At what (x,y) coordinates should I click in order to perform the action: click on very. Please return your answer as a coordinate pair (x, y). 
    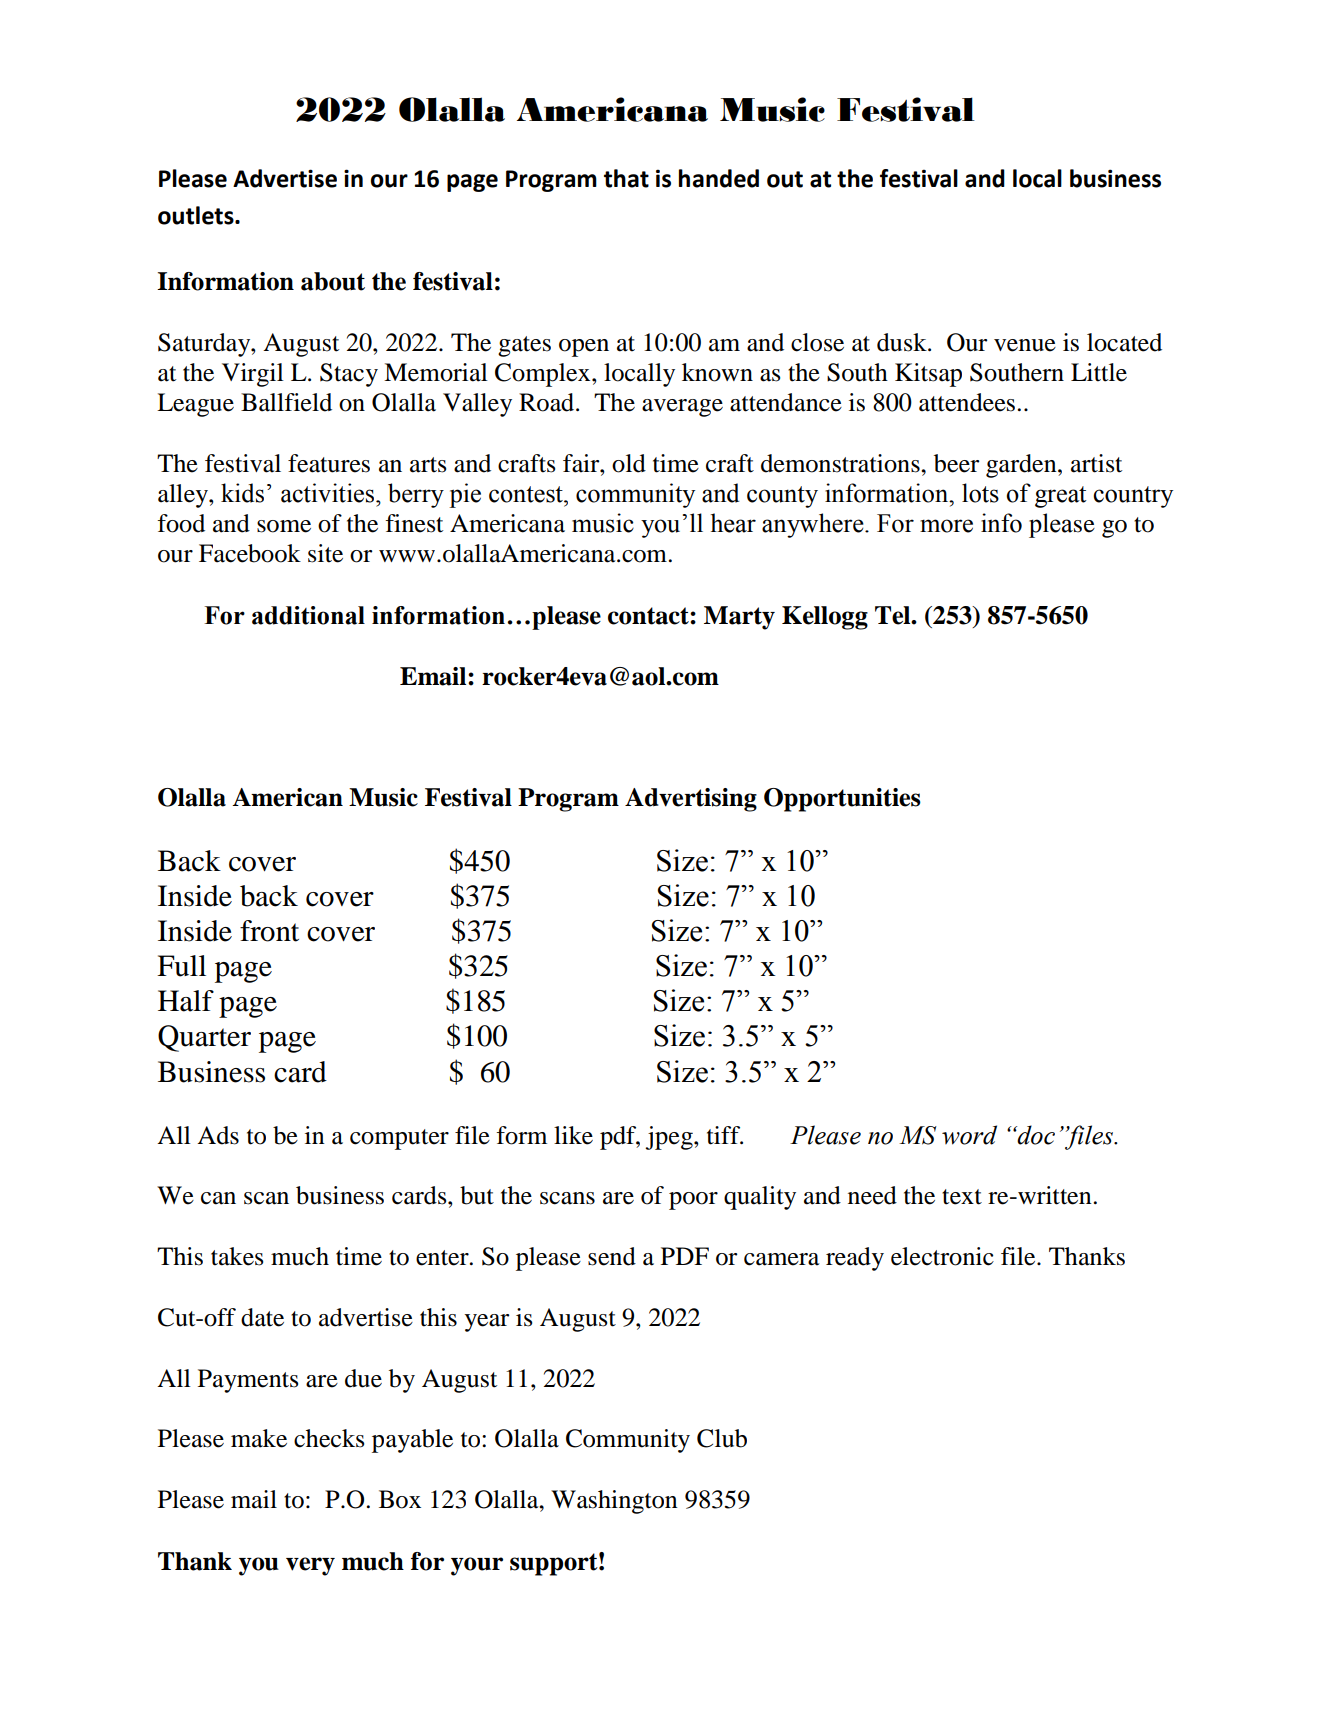
    Looking at the image, I should click on (310, 1566).
